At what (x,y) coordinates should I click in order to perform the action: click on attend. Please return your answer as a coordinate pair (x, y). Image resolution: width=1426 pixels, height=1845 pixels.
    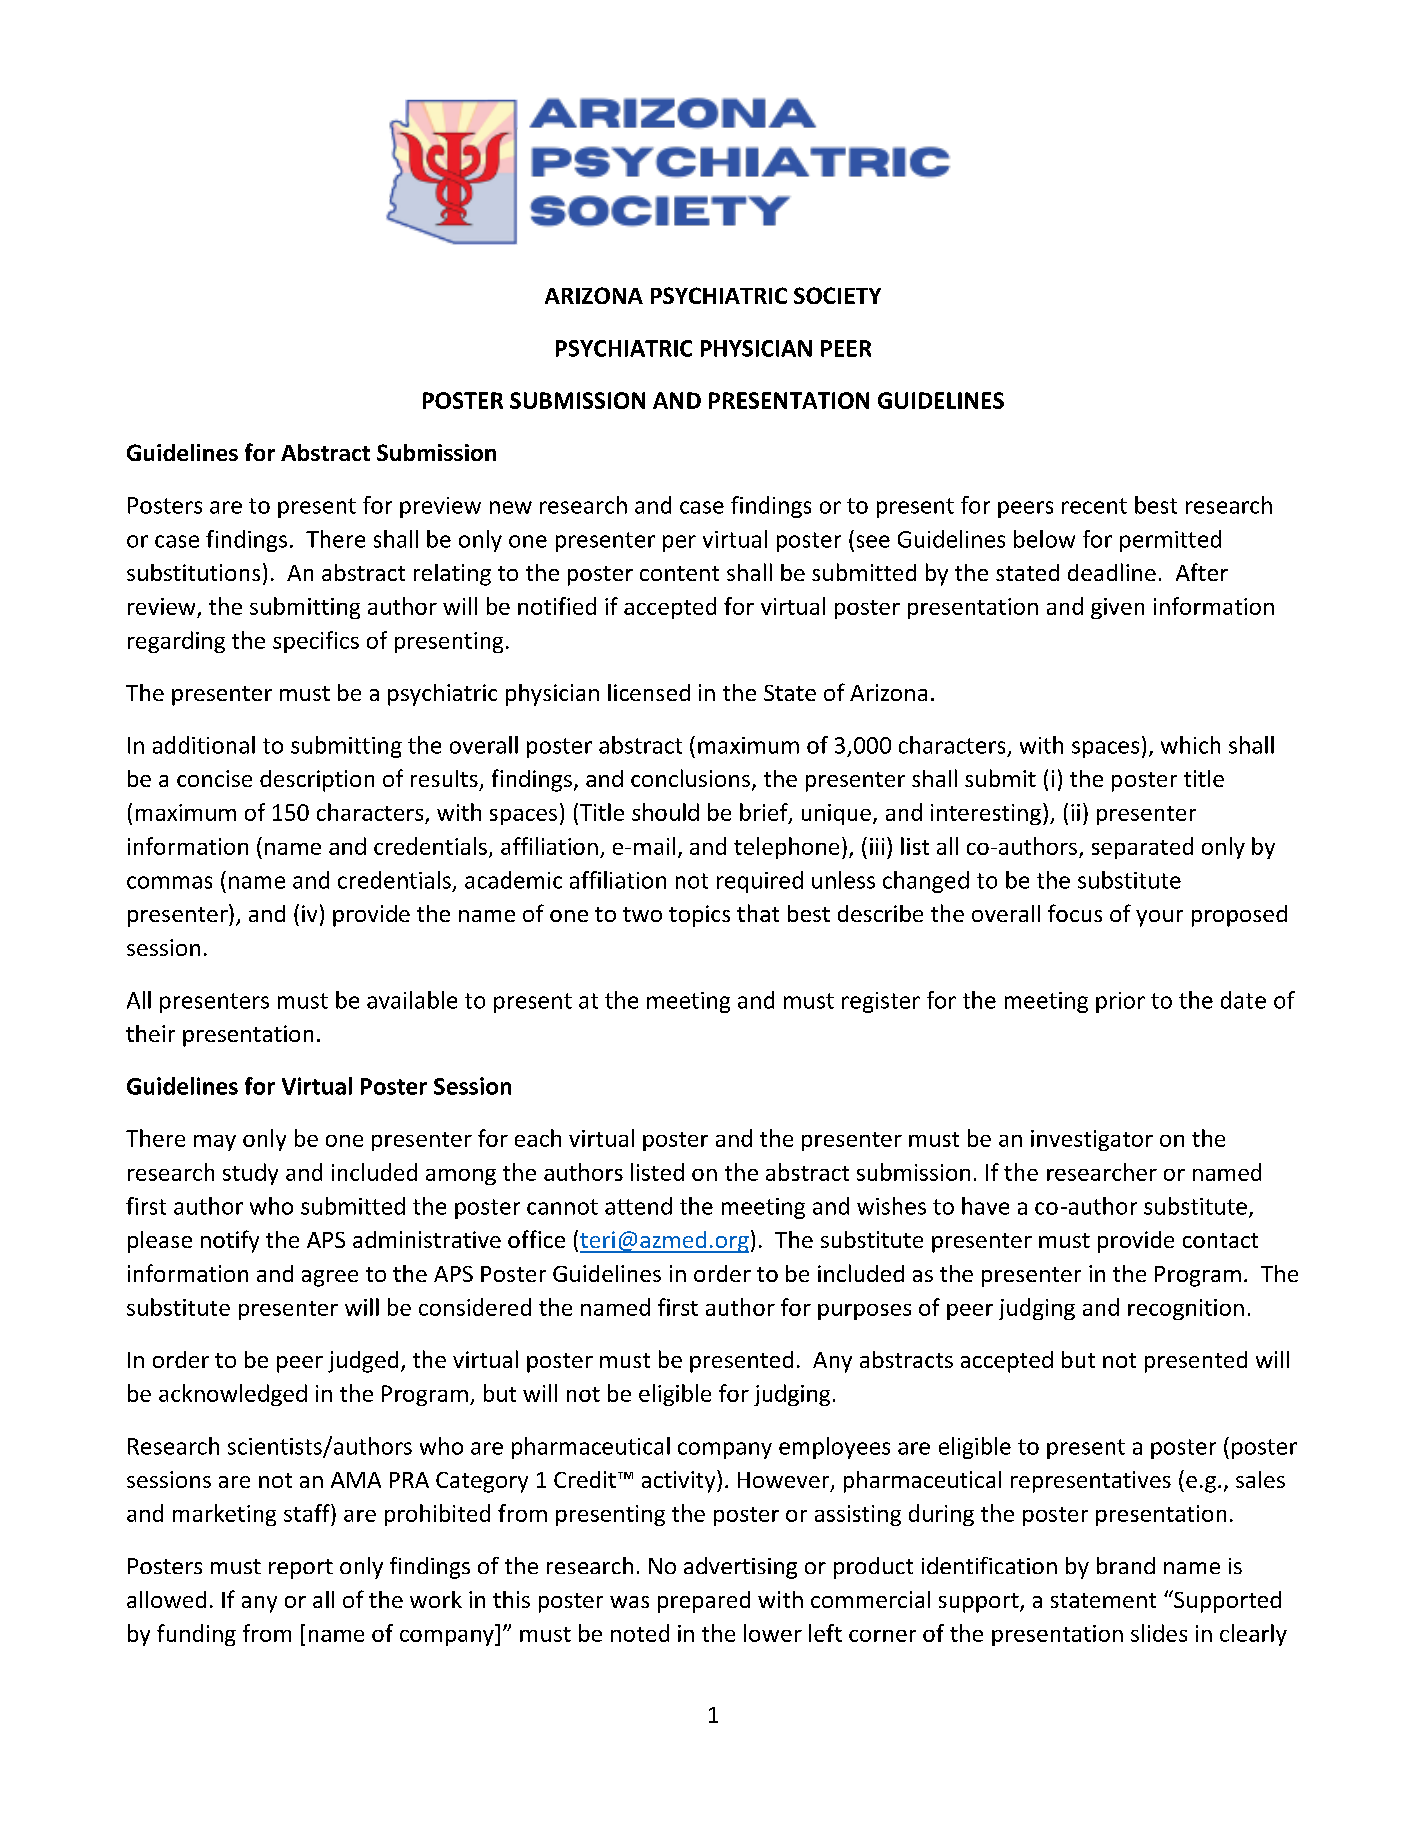
    Looking at the image, I should click on (638, 1206).
